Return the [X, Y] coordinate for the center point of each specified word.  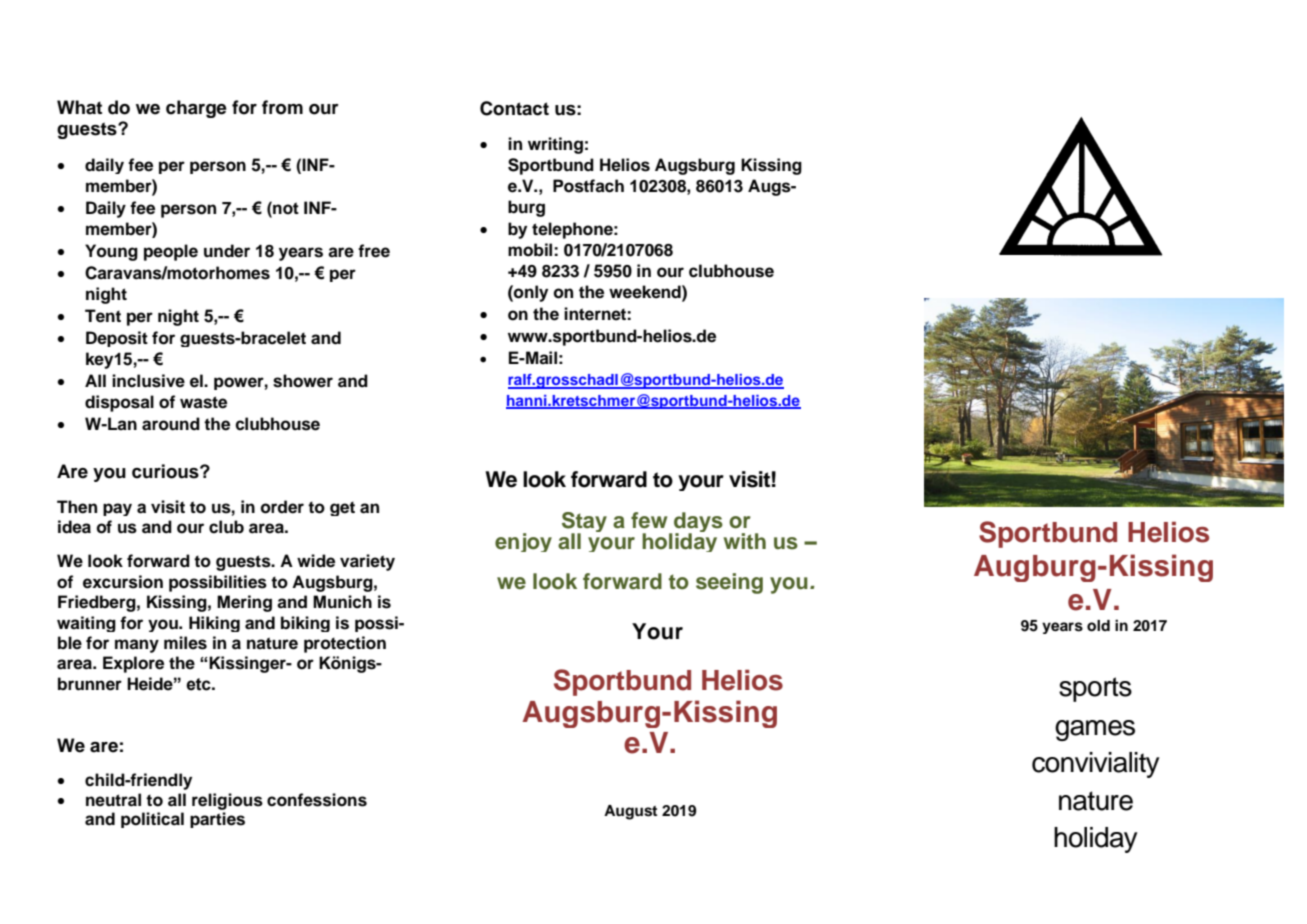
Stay [584, 523]
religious [227, 801]
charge [196, 109]
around [171, 424]
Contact [514, 108]
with [745, 541]
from [282, 107]
